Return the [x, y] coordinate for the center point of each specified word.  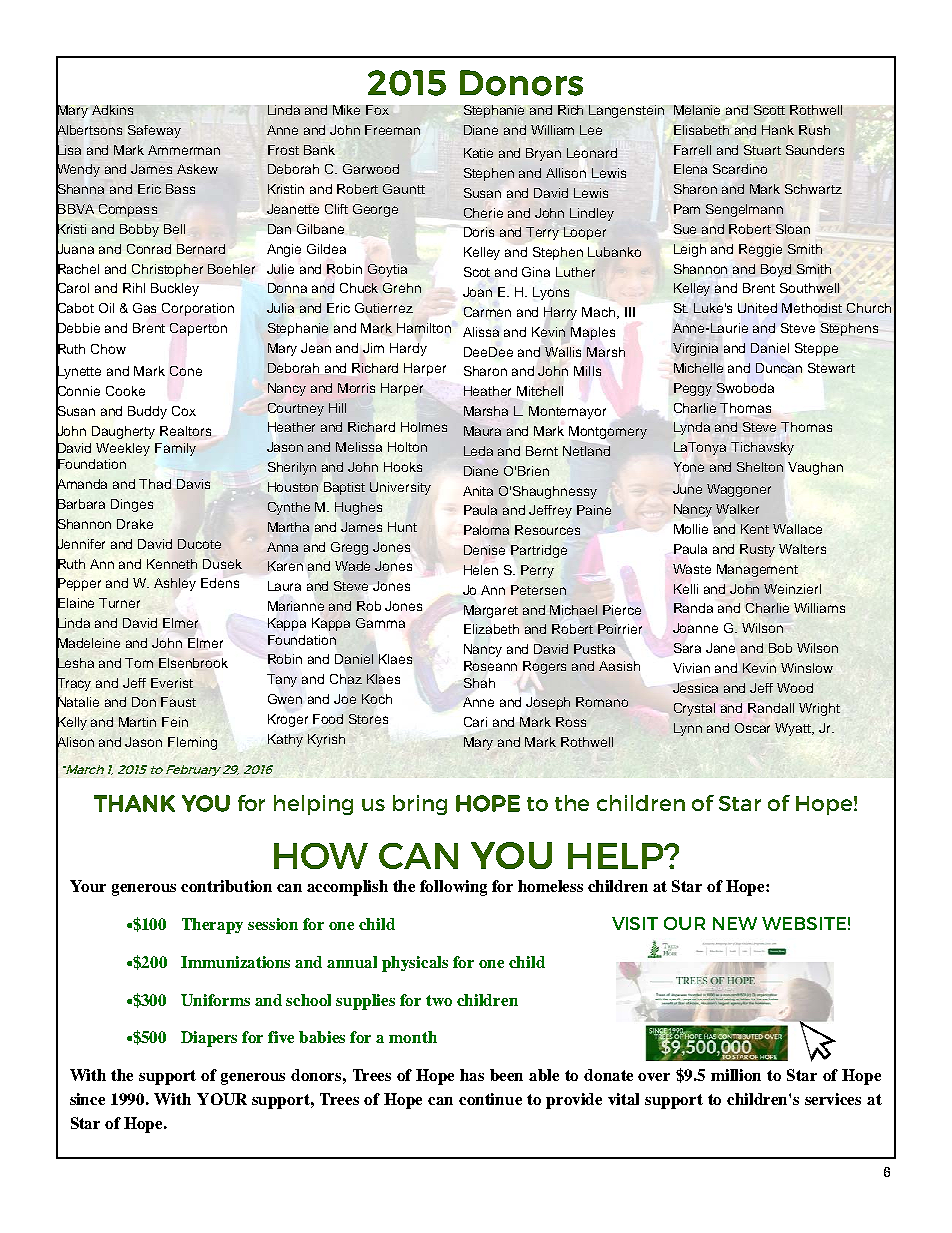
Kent [755, 529]
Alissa [481, 332]
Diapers [209, 1039]
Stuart [762, 150]
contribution [226, 886]
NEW [735, 923]
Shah [479, 683]
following [453, 888]
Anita [478, 491]
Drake [135, 524]
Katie [478, 153]
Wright [819, 709]
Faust [178, 702]
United [757, 308]
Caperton [198, 329]
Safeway [154, 131]
